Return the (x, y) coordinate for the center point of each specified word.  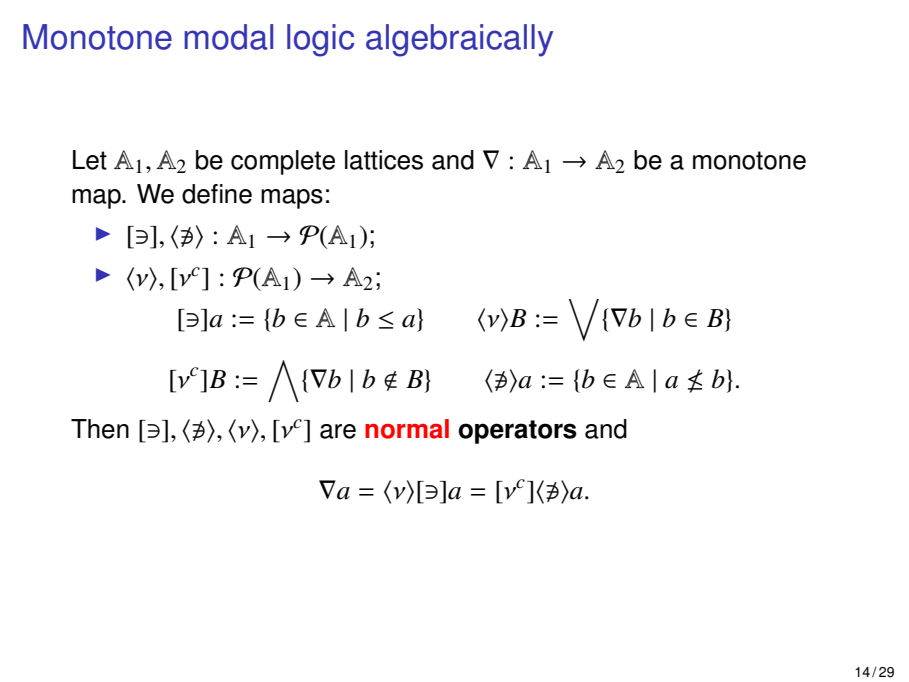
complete (283, 162)
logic (320, 40)
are (338, 431)
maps (292, 199)
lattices (384, 160)
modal (228, 37)
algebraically (459, 40)
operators (517, 432)
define (217, 194)
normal (407, 429)
